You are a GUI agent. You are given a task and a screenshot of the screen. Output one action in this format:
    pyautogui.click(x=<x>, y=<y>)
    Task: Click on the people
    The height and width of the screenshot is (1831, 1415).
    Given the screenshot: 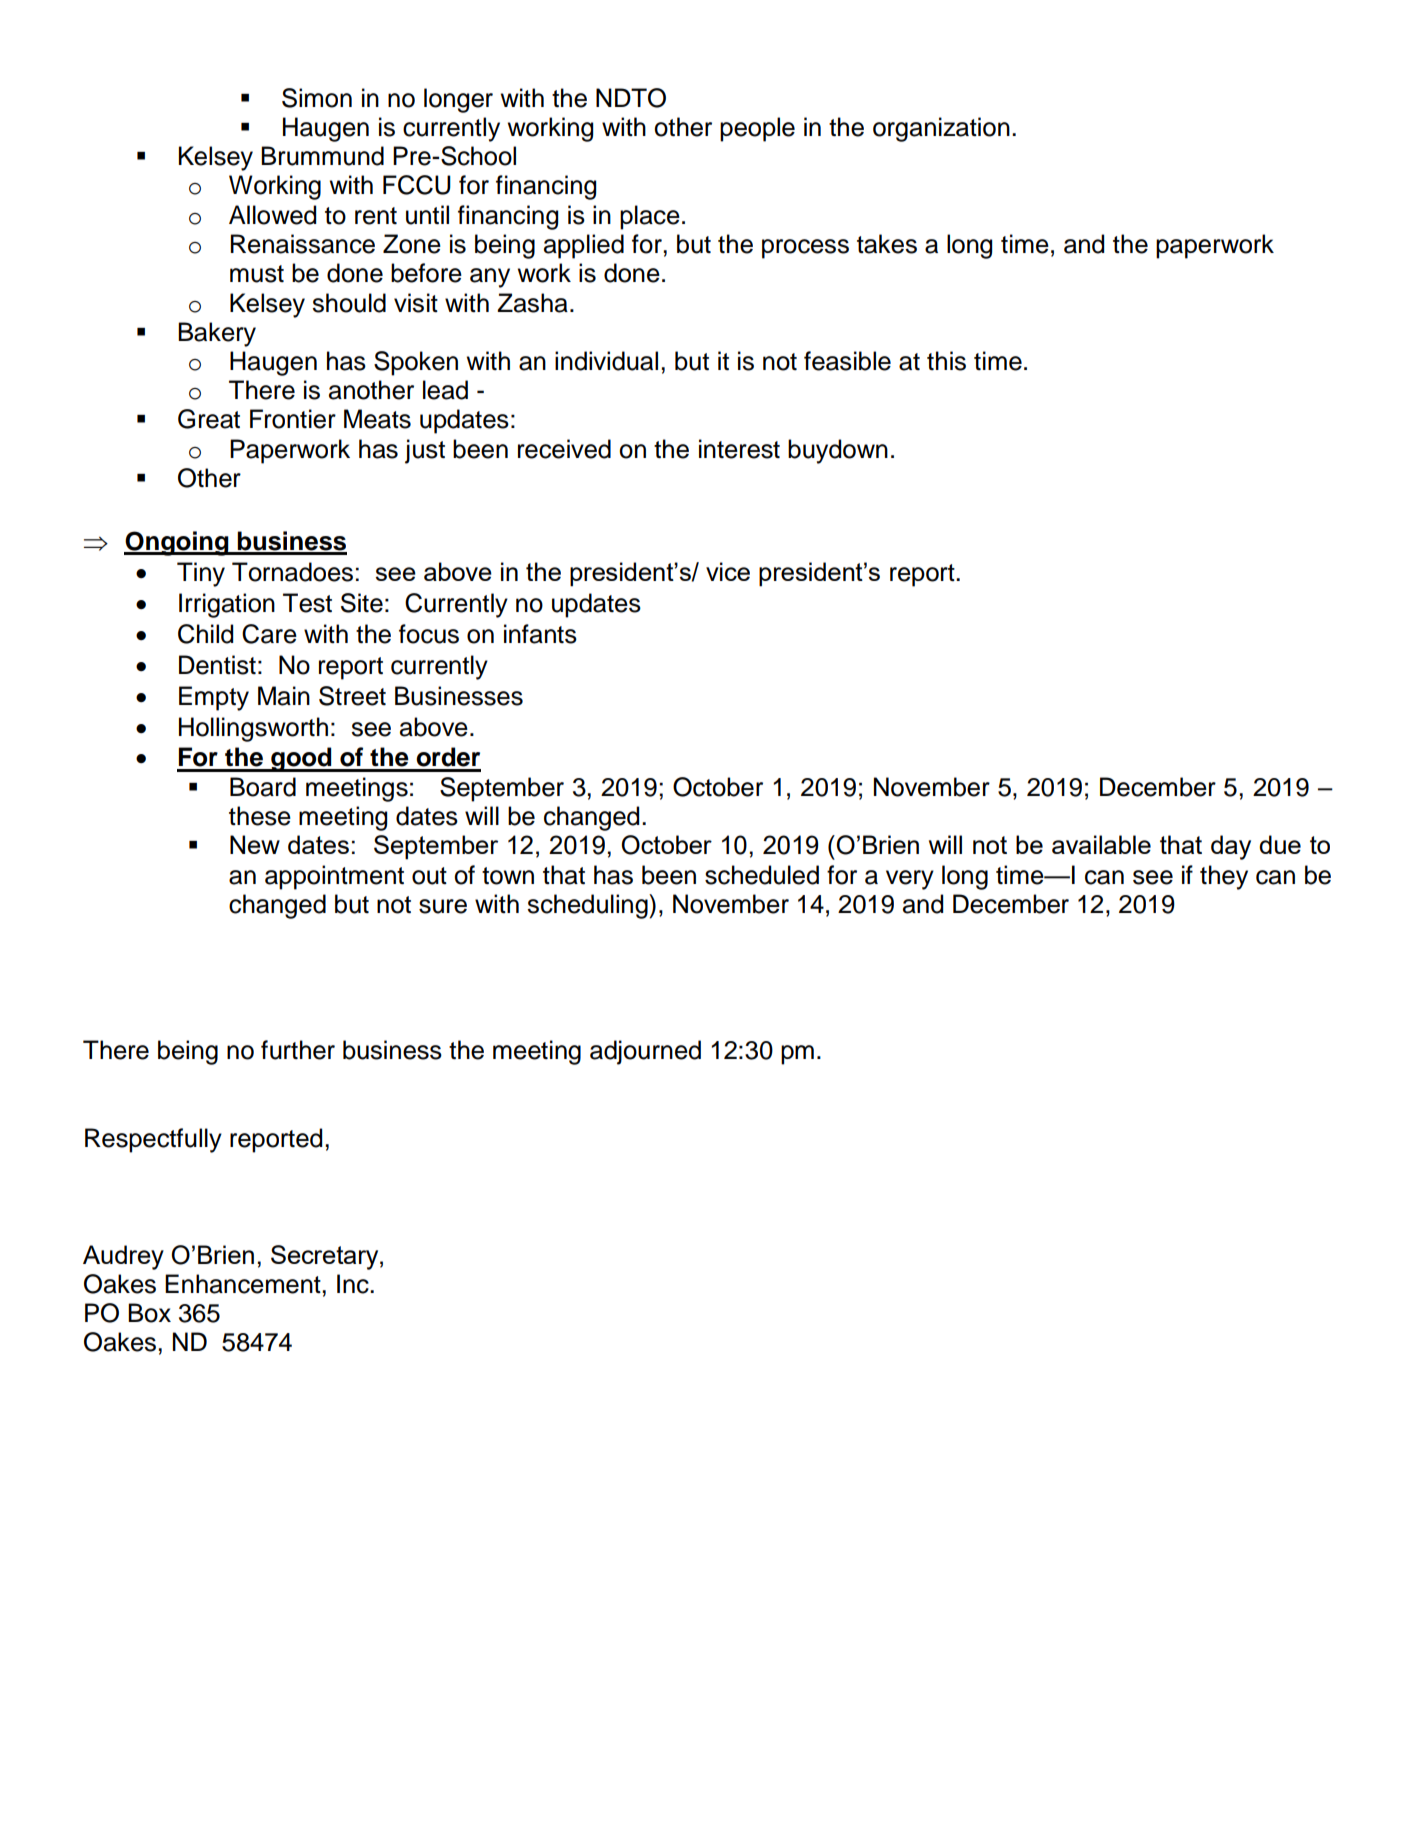 What is the action you would take?
    pyautogui.click(x=757, y=129)
